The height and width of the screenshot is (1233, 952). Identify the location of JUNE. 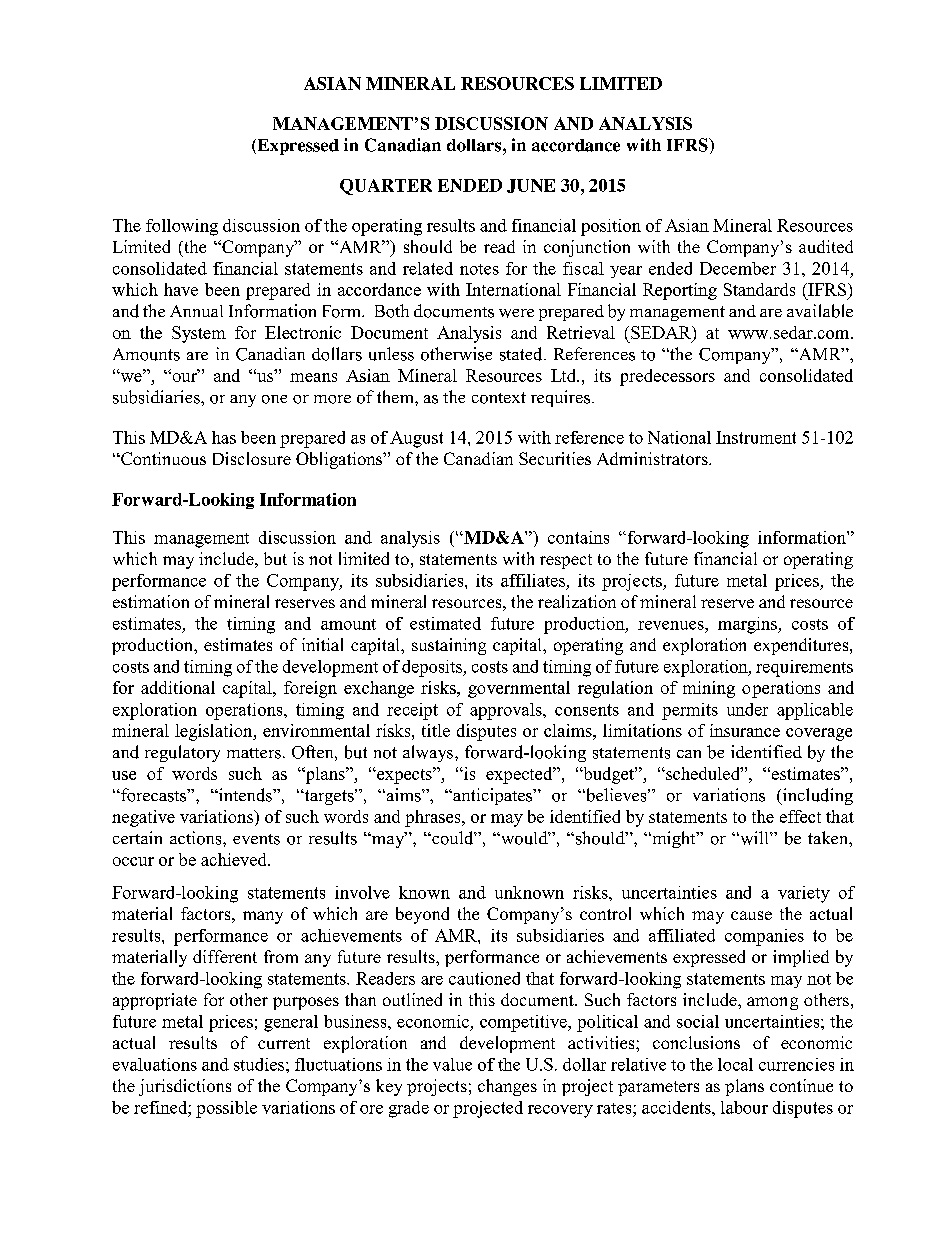
(531, 186).
